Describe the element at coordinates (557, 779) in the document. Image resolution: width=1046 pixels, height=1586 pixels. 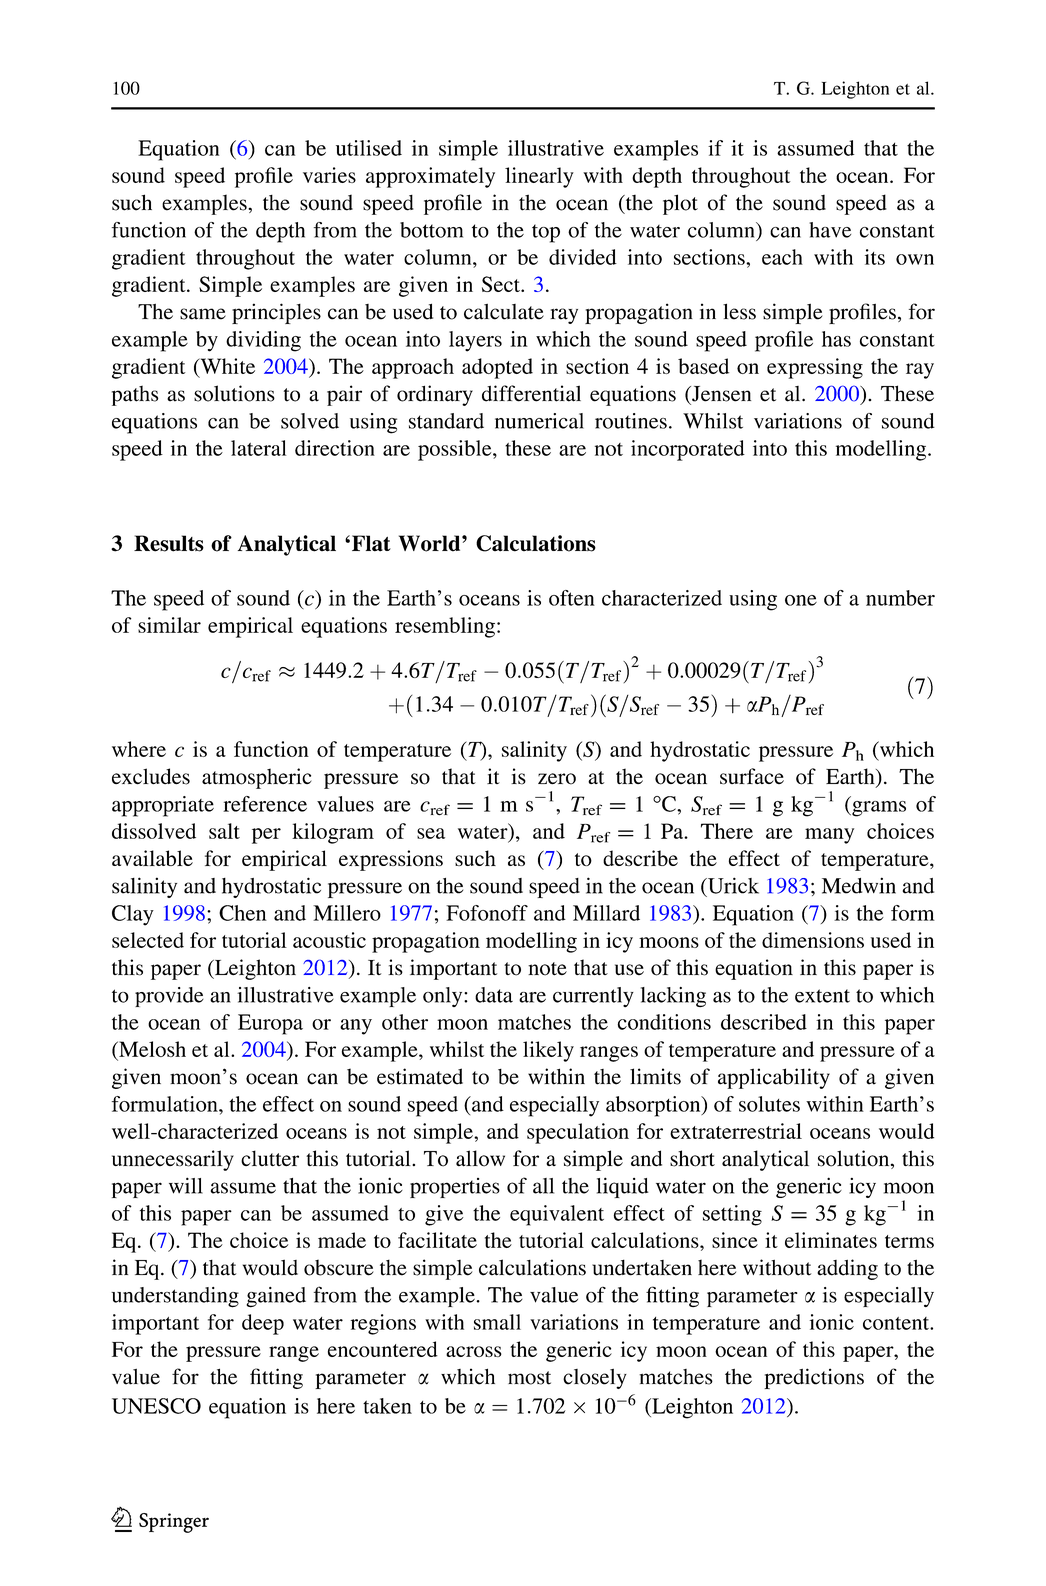
I see `zero` at that location.
